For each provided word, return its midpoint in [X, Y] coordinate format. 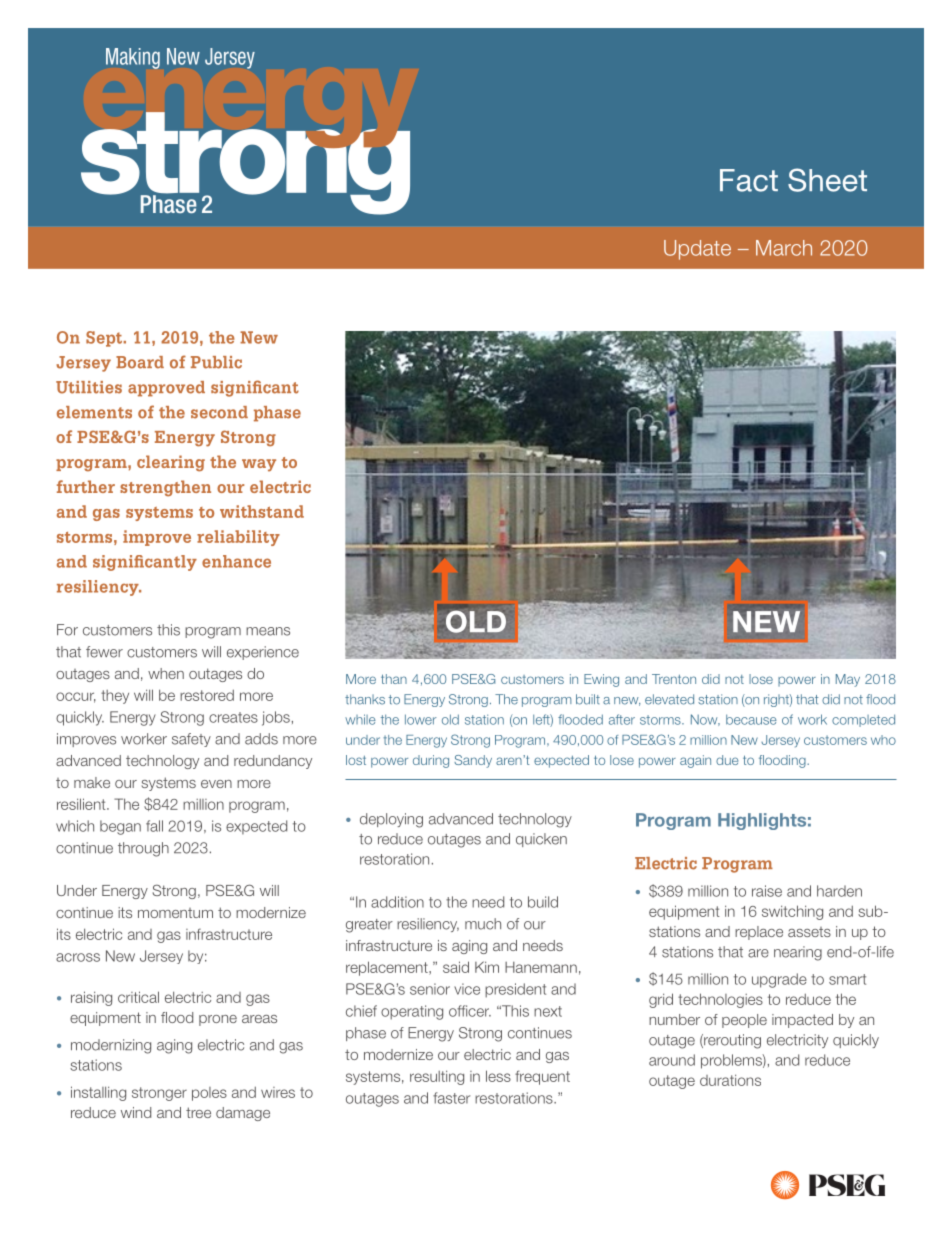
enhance [236, 561]
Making [133, 58]
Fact [749, 180]
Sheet [827, 180]
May [848, 680]
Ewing [601, 680]
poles [209, 1094]
